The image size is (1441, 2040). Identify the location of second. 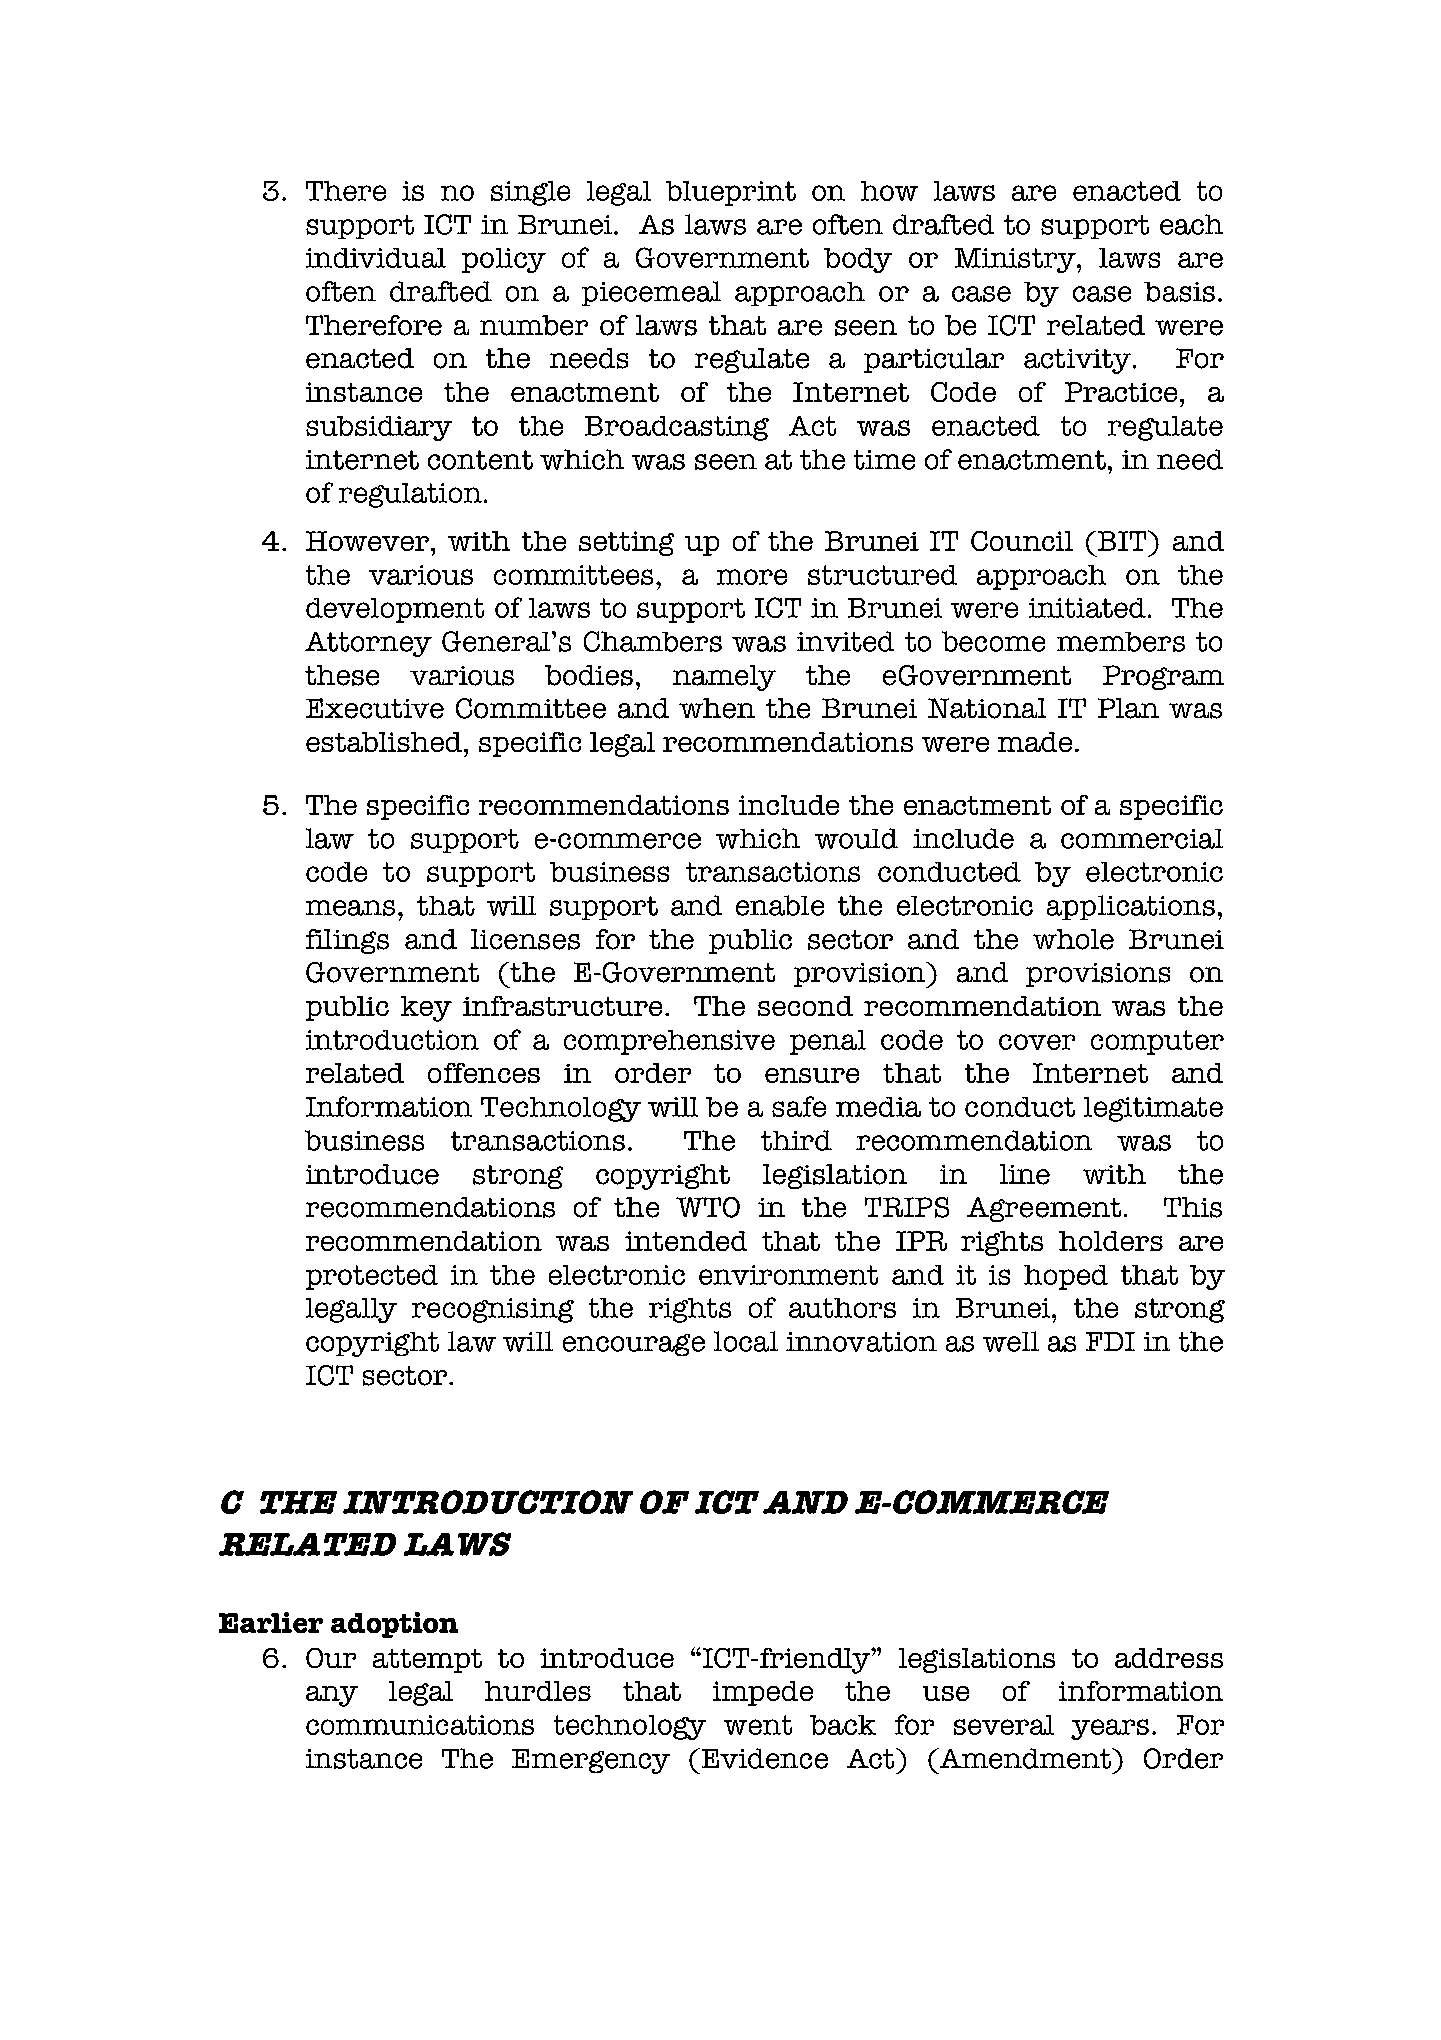
(805, 1006).
